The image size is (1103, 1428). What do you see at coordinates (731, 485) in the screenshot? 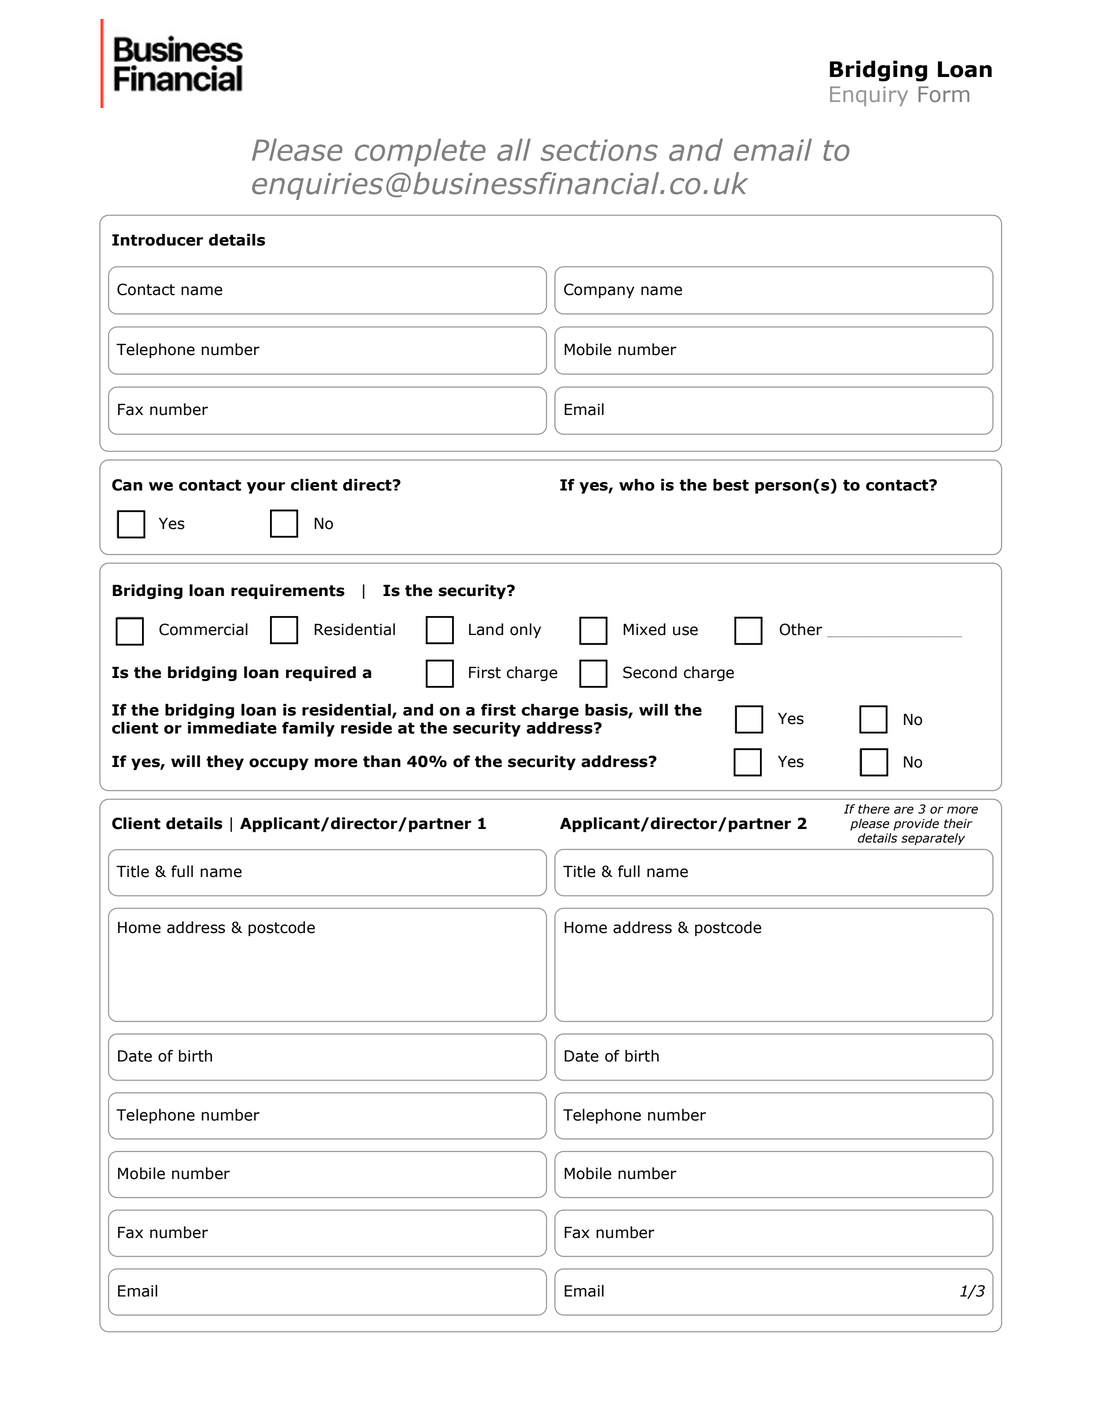
I see `best` at bounding box center [731, 485].
